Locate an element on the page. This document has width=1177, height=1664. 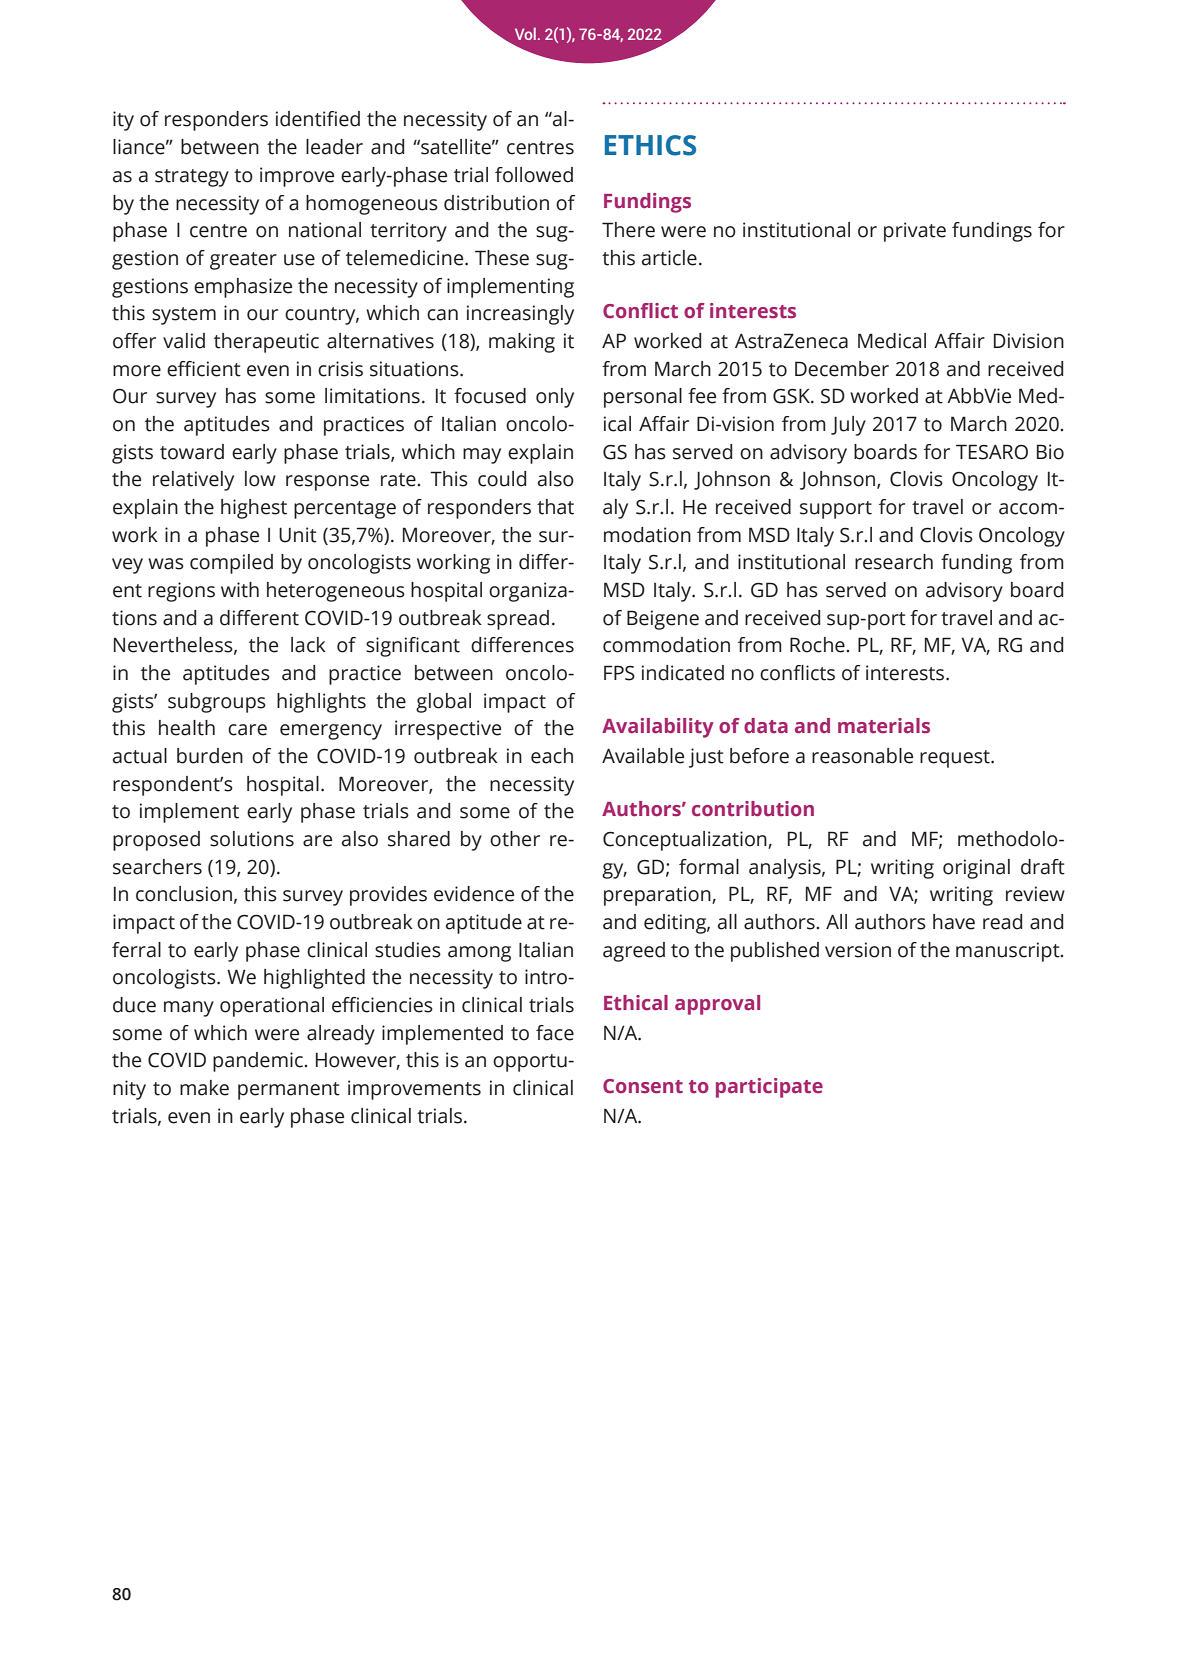
care is located at coordinates (247, 730).
